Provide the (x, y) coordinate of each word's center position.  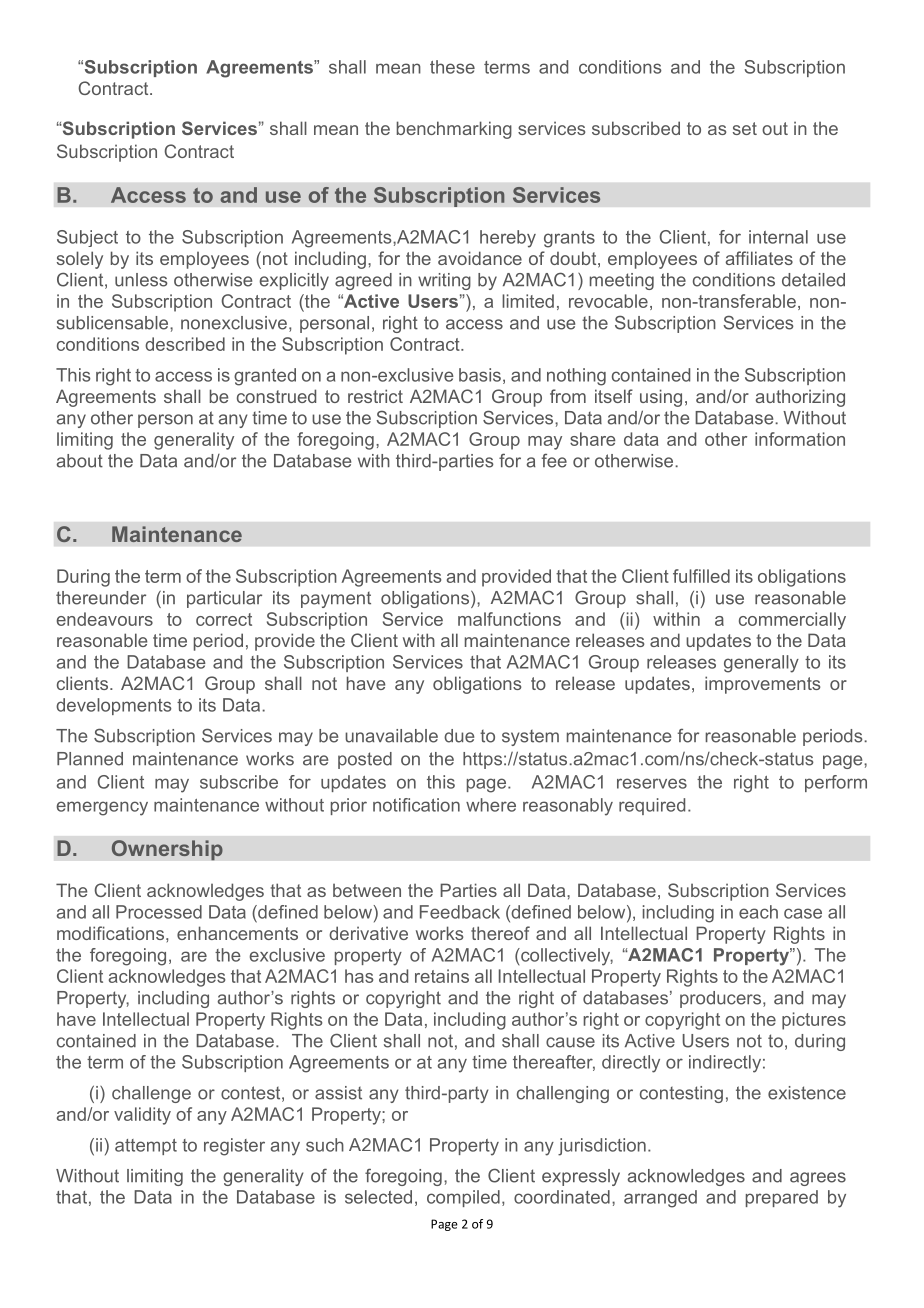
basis (480, 375)
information (800, 439)
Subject (87, 238)
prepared (782, 1198)
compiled (463, 1198)
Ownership (167, 850)
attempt (146, 1147)
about (79, 461)
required (652, 806)
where (491, 805)
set (745, 128)
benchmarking (454, 130)
